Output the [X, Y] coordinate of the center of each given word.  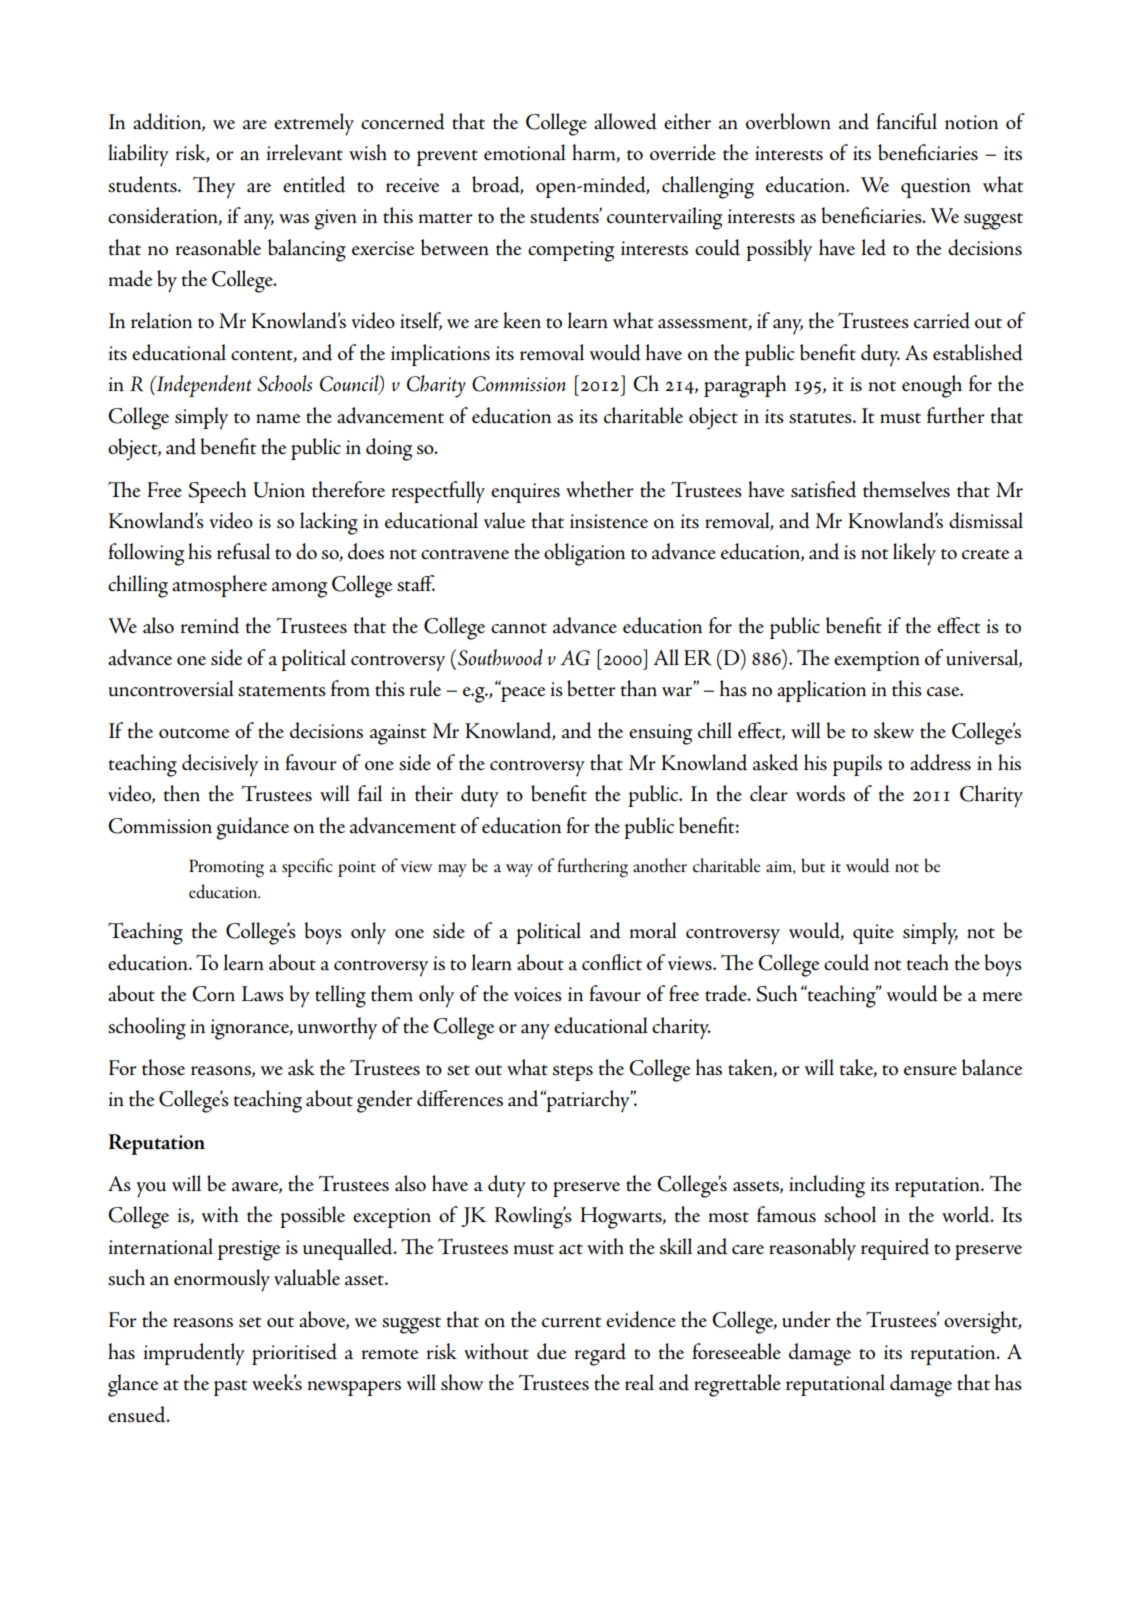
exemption [877, 661]
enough [932, 386]
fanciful [906, 121]
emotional [525, 152]
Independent [203, 386]
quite [873, 934]
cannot [519, 628]
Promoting [226, 868]
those [163, 1067]
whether [600, 489]
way [519, 870]
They [214, 187]
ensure [930, 1071]
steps [573, 1073]
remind [210, 625]
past [230, 1388]
